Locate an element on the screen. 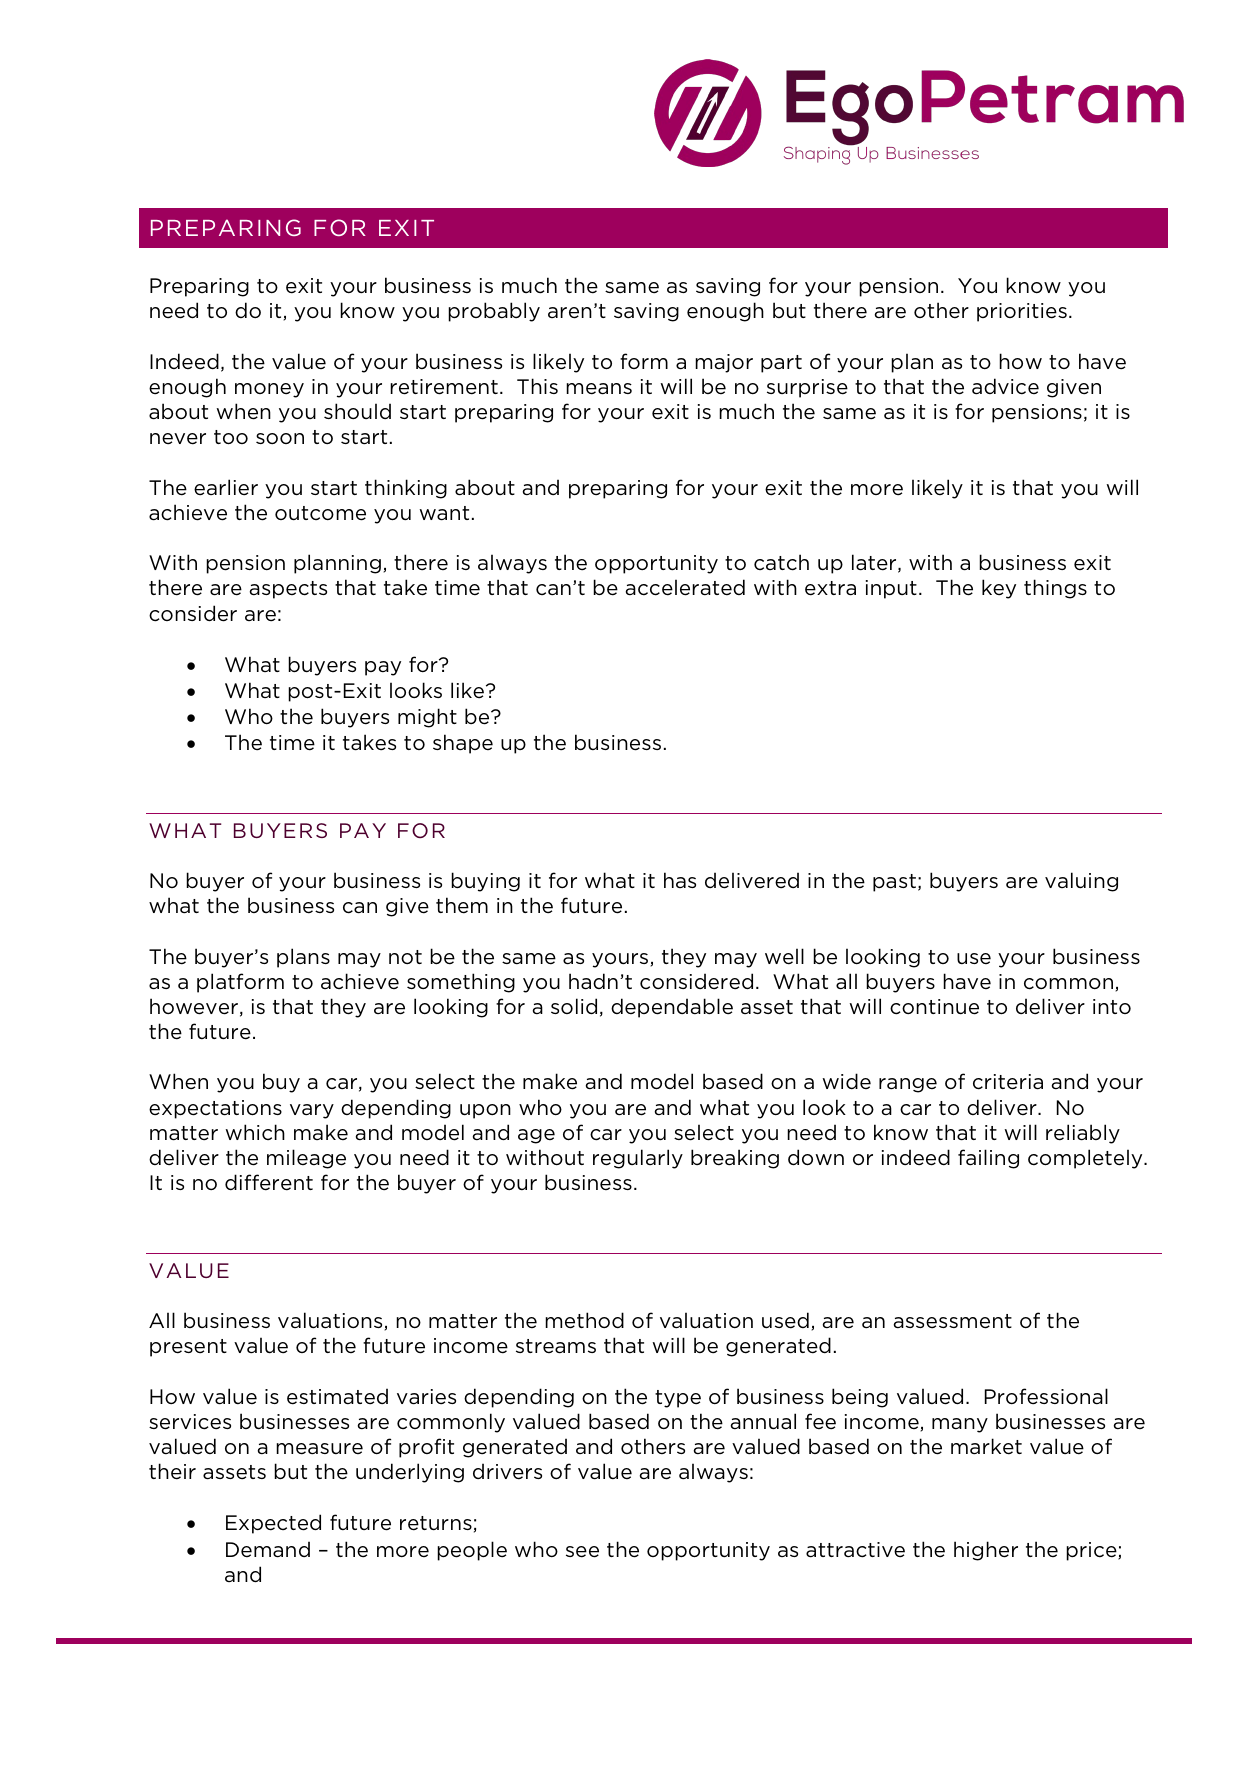 This screenshot has width=1248, height=1766. Expected is located at coordinates (273, 1524).
